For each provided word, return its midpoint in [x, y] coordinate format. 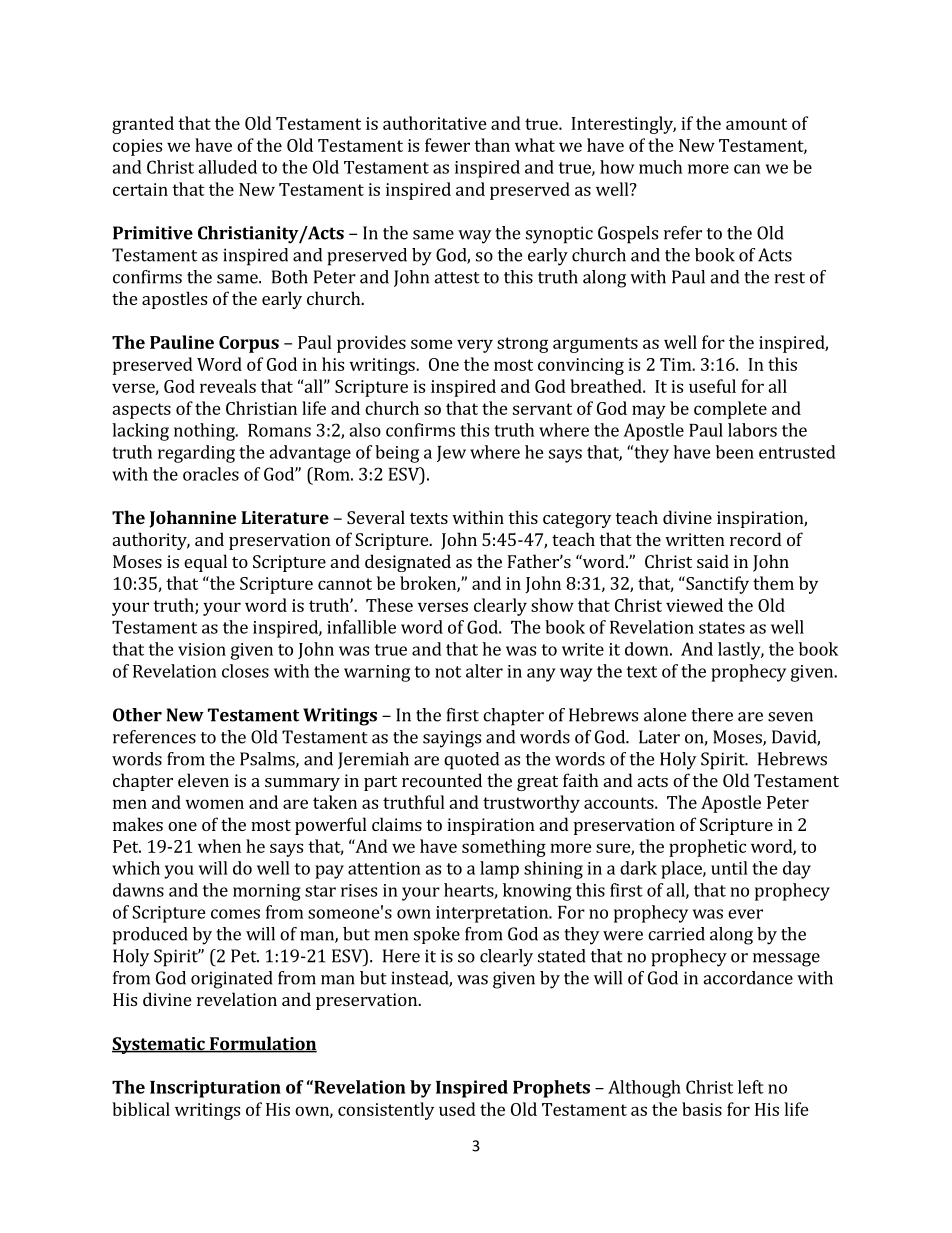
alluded [227, 167]
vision [202, 649]
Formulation [262, 1044]
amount [756, 124]
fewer [447, 145]
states [722, 628]
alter [484, 671]
